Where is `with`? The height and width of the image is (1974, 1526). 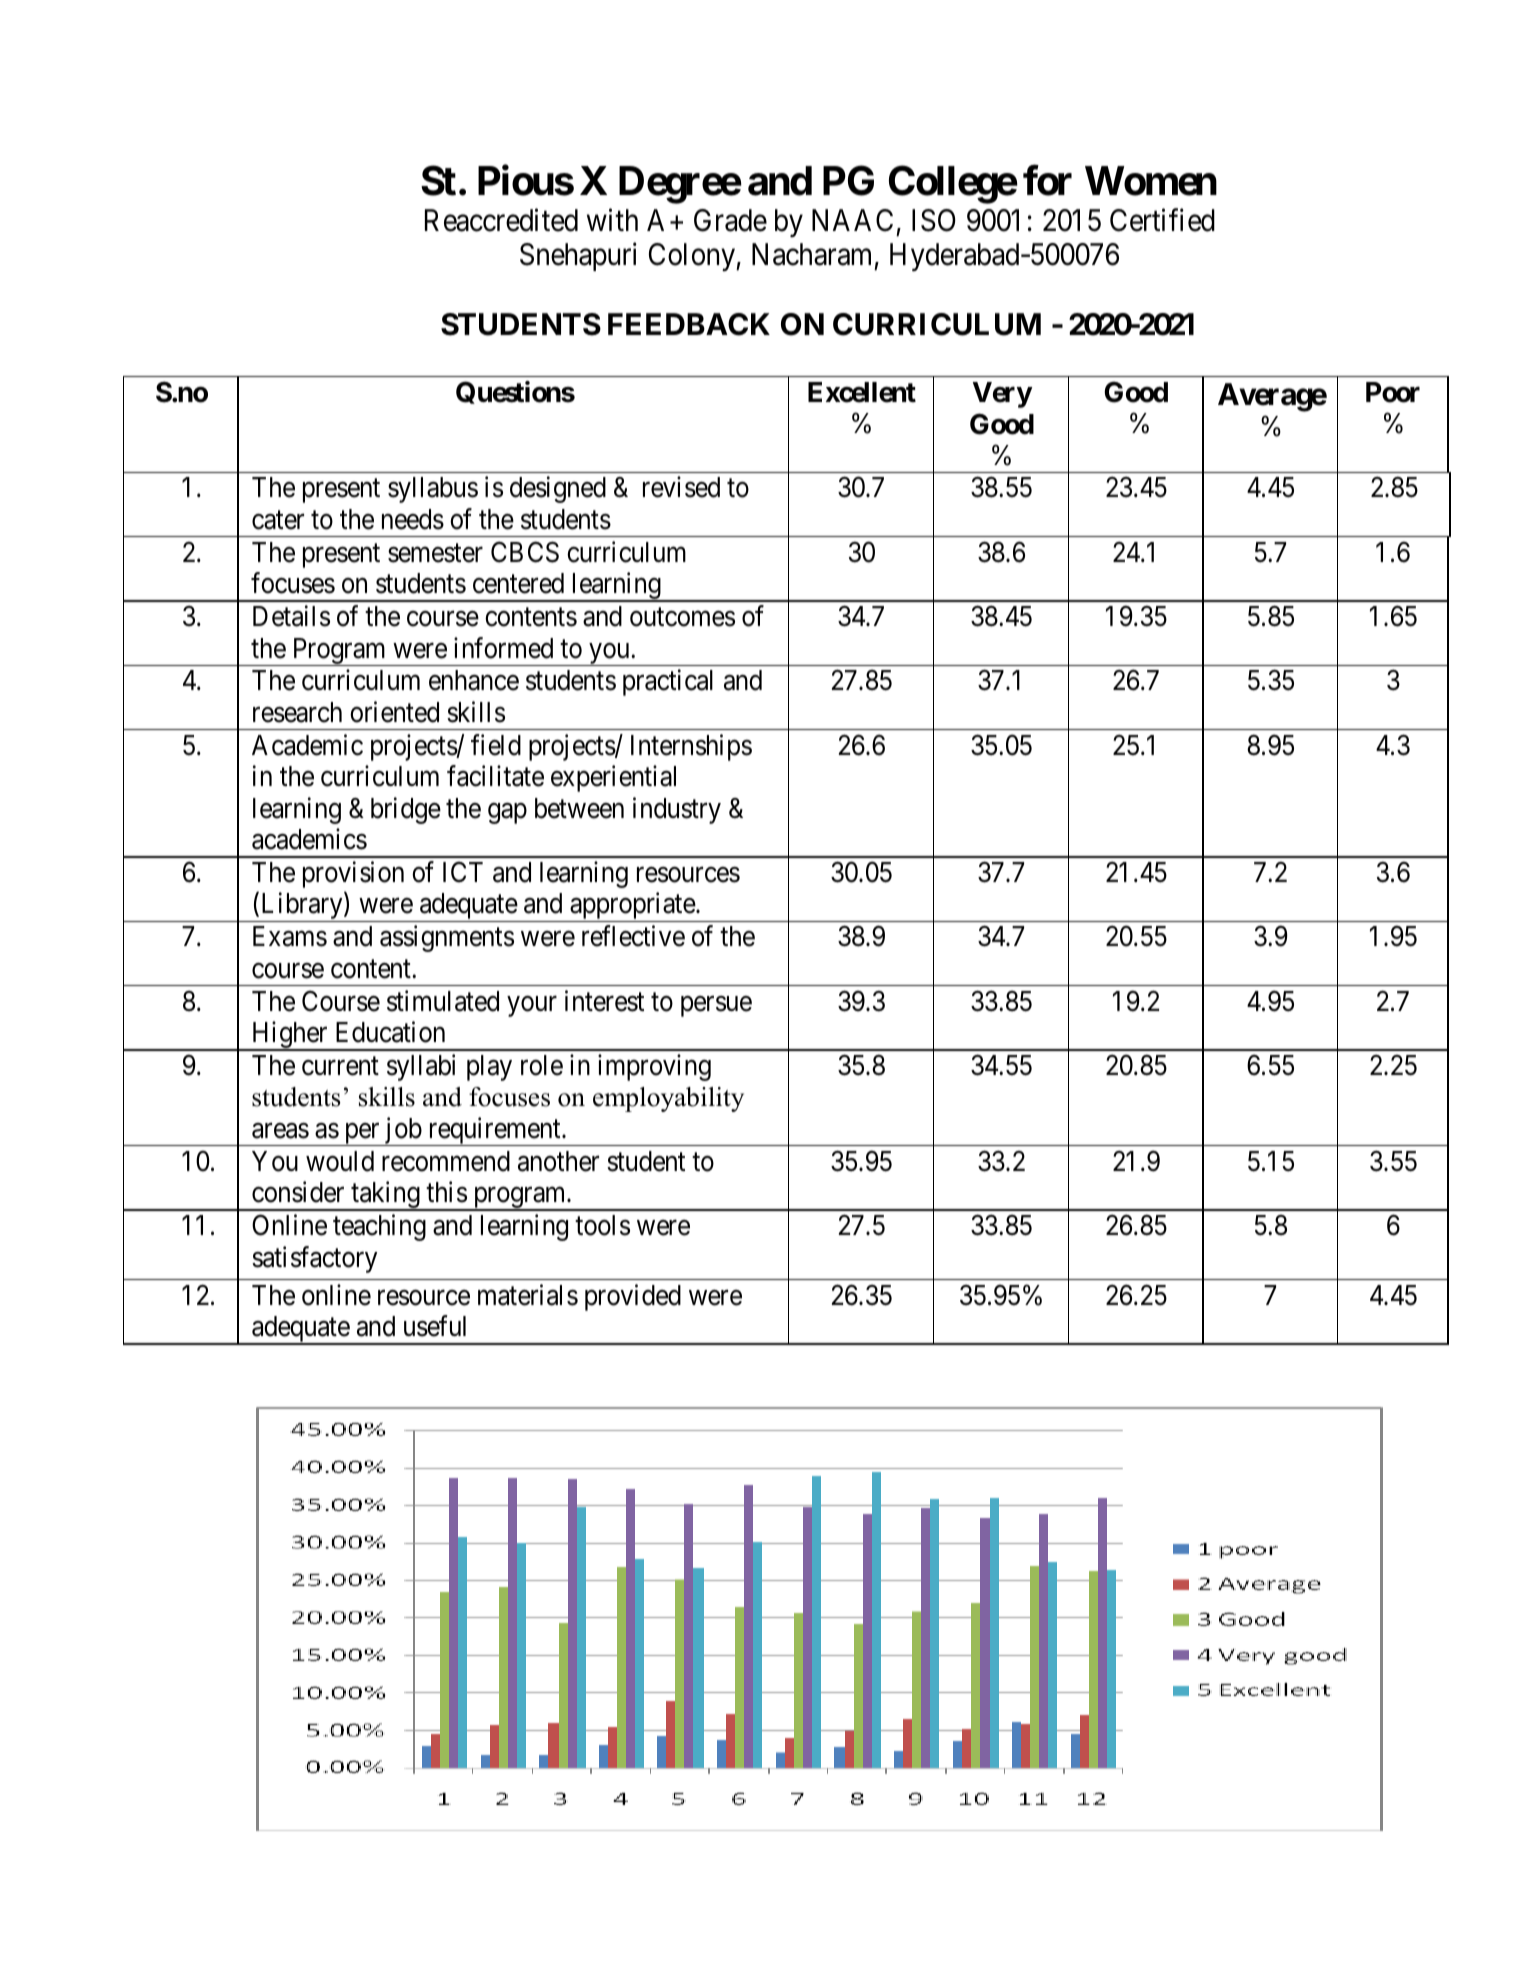 with is located at coordinates (612, 219).
